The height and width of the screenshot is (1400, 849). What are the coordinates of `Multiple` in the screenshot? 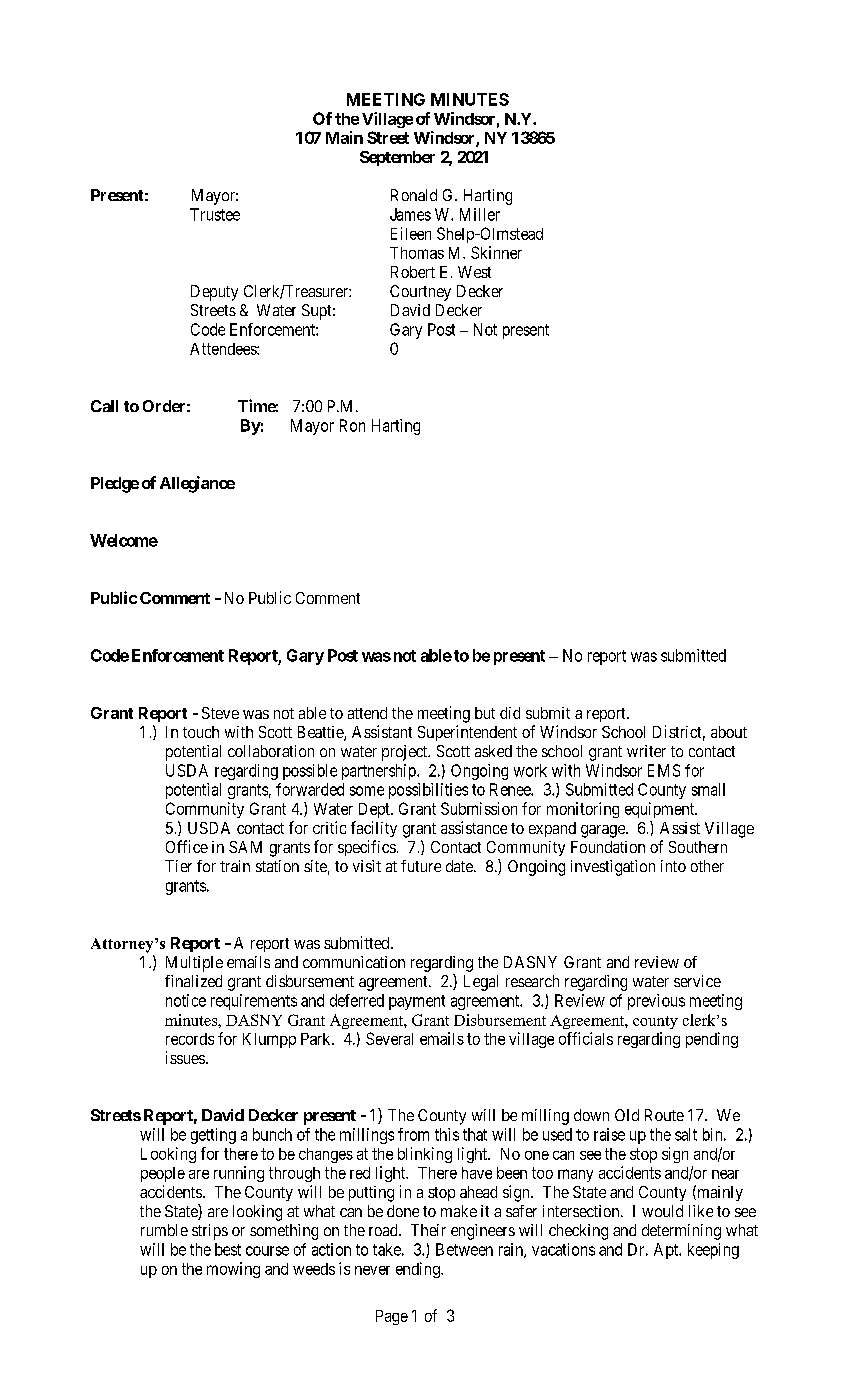 It's located at (194, 964).
